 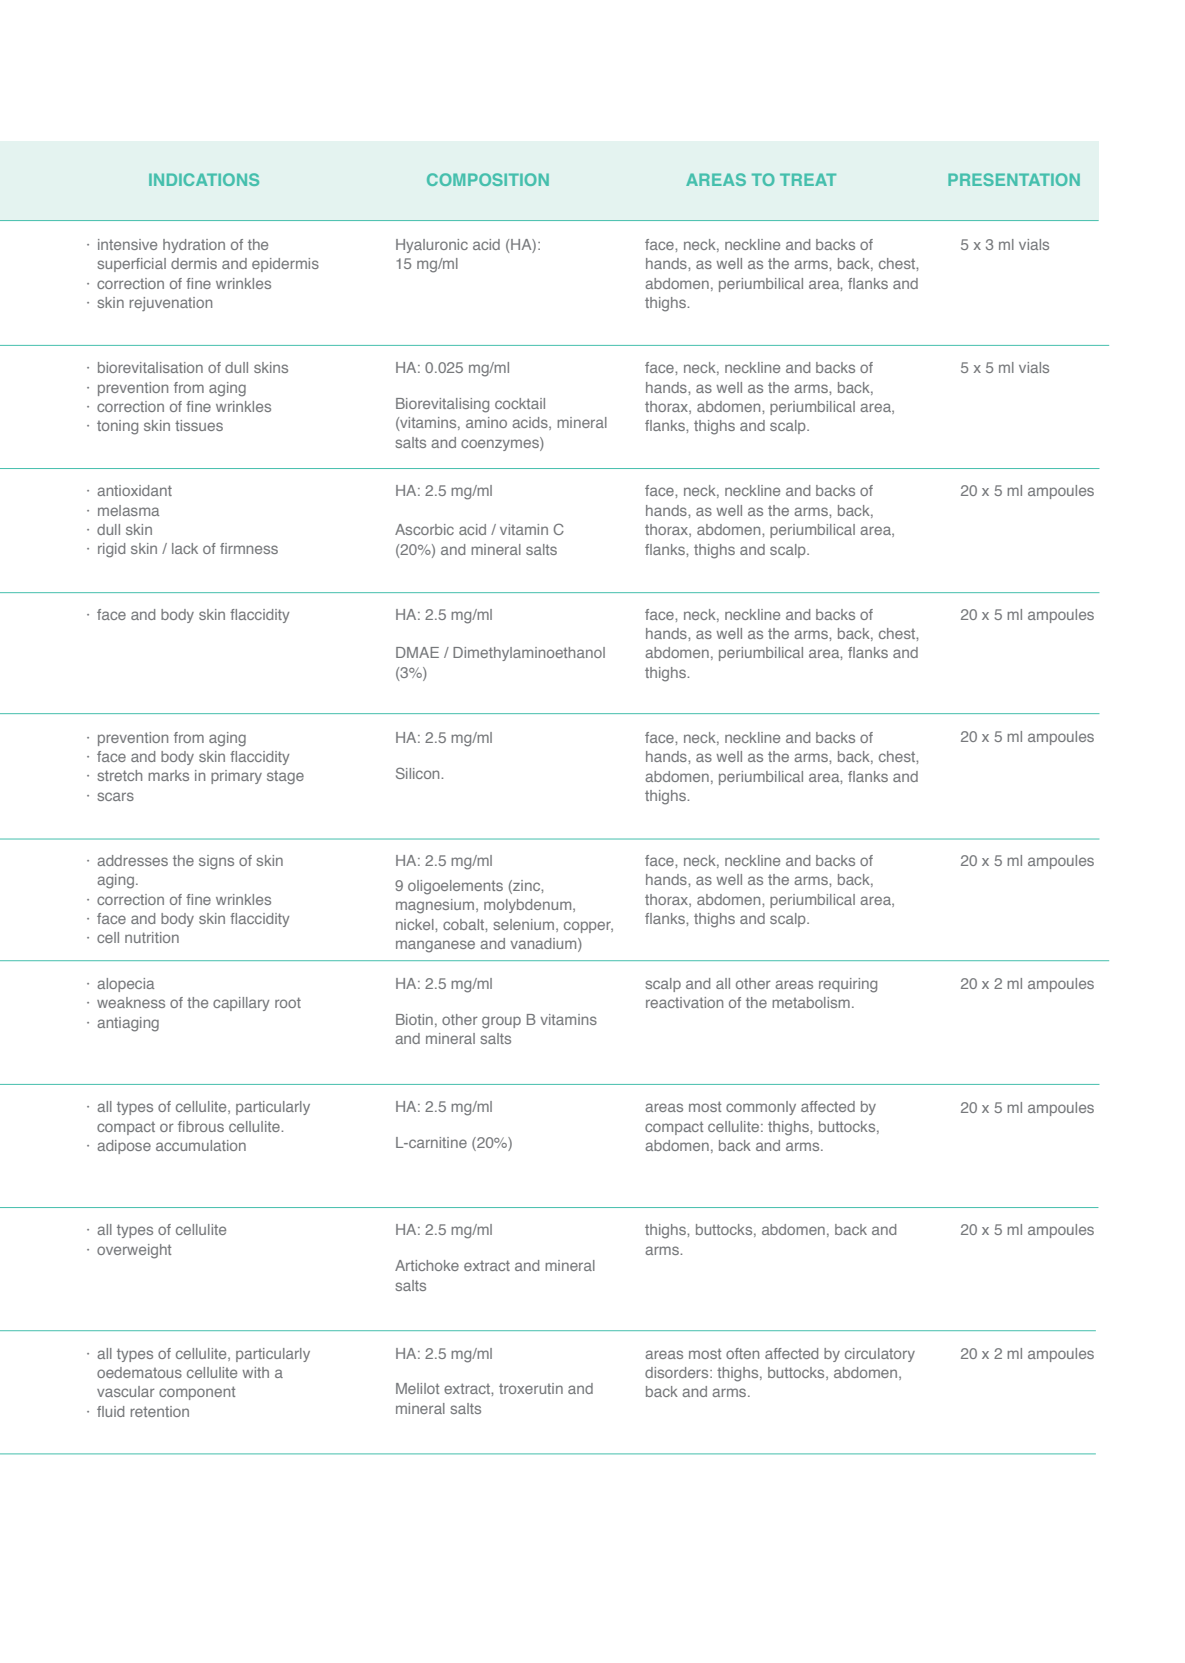 What do you see at coordinates (678, 1372) in the screenshot?
I see `disorders` at bounding box center [678, 1372].
